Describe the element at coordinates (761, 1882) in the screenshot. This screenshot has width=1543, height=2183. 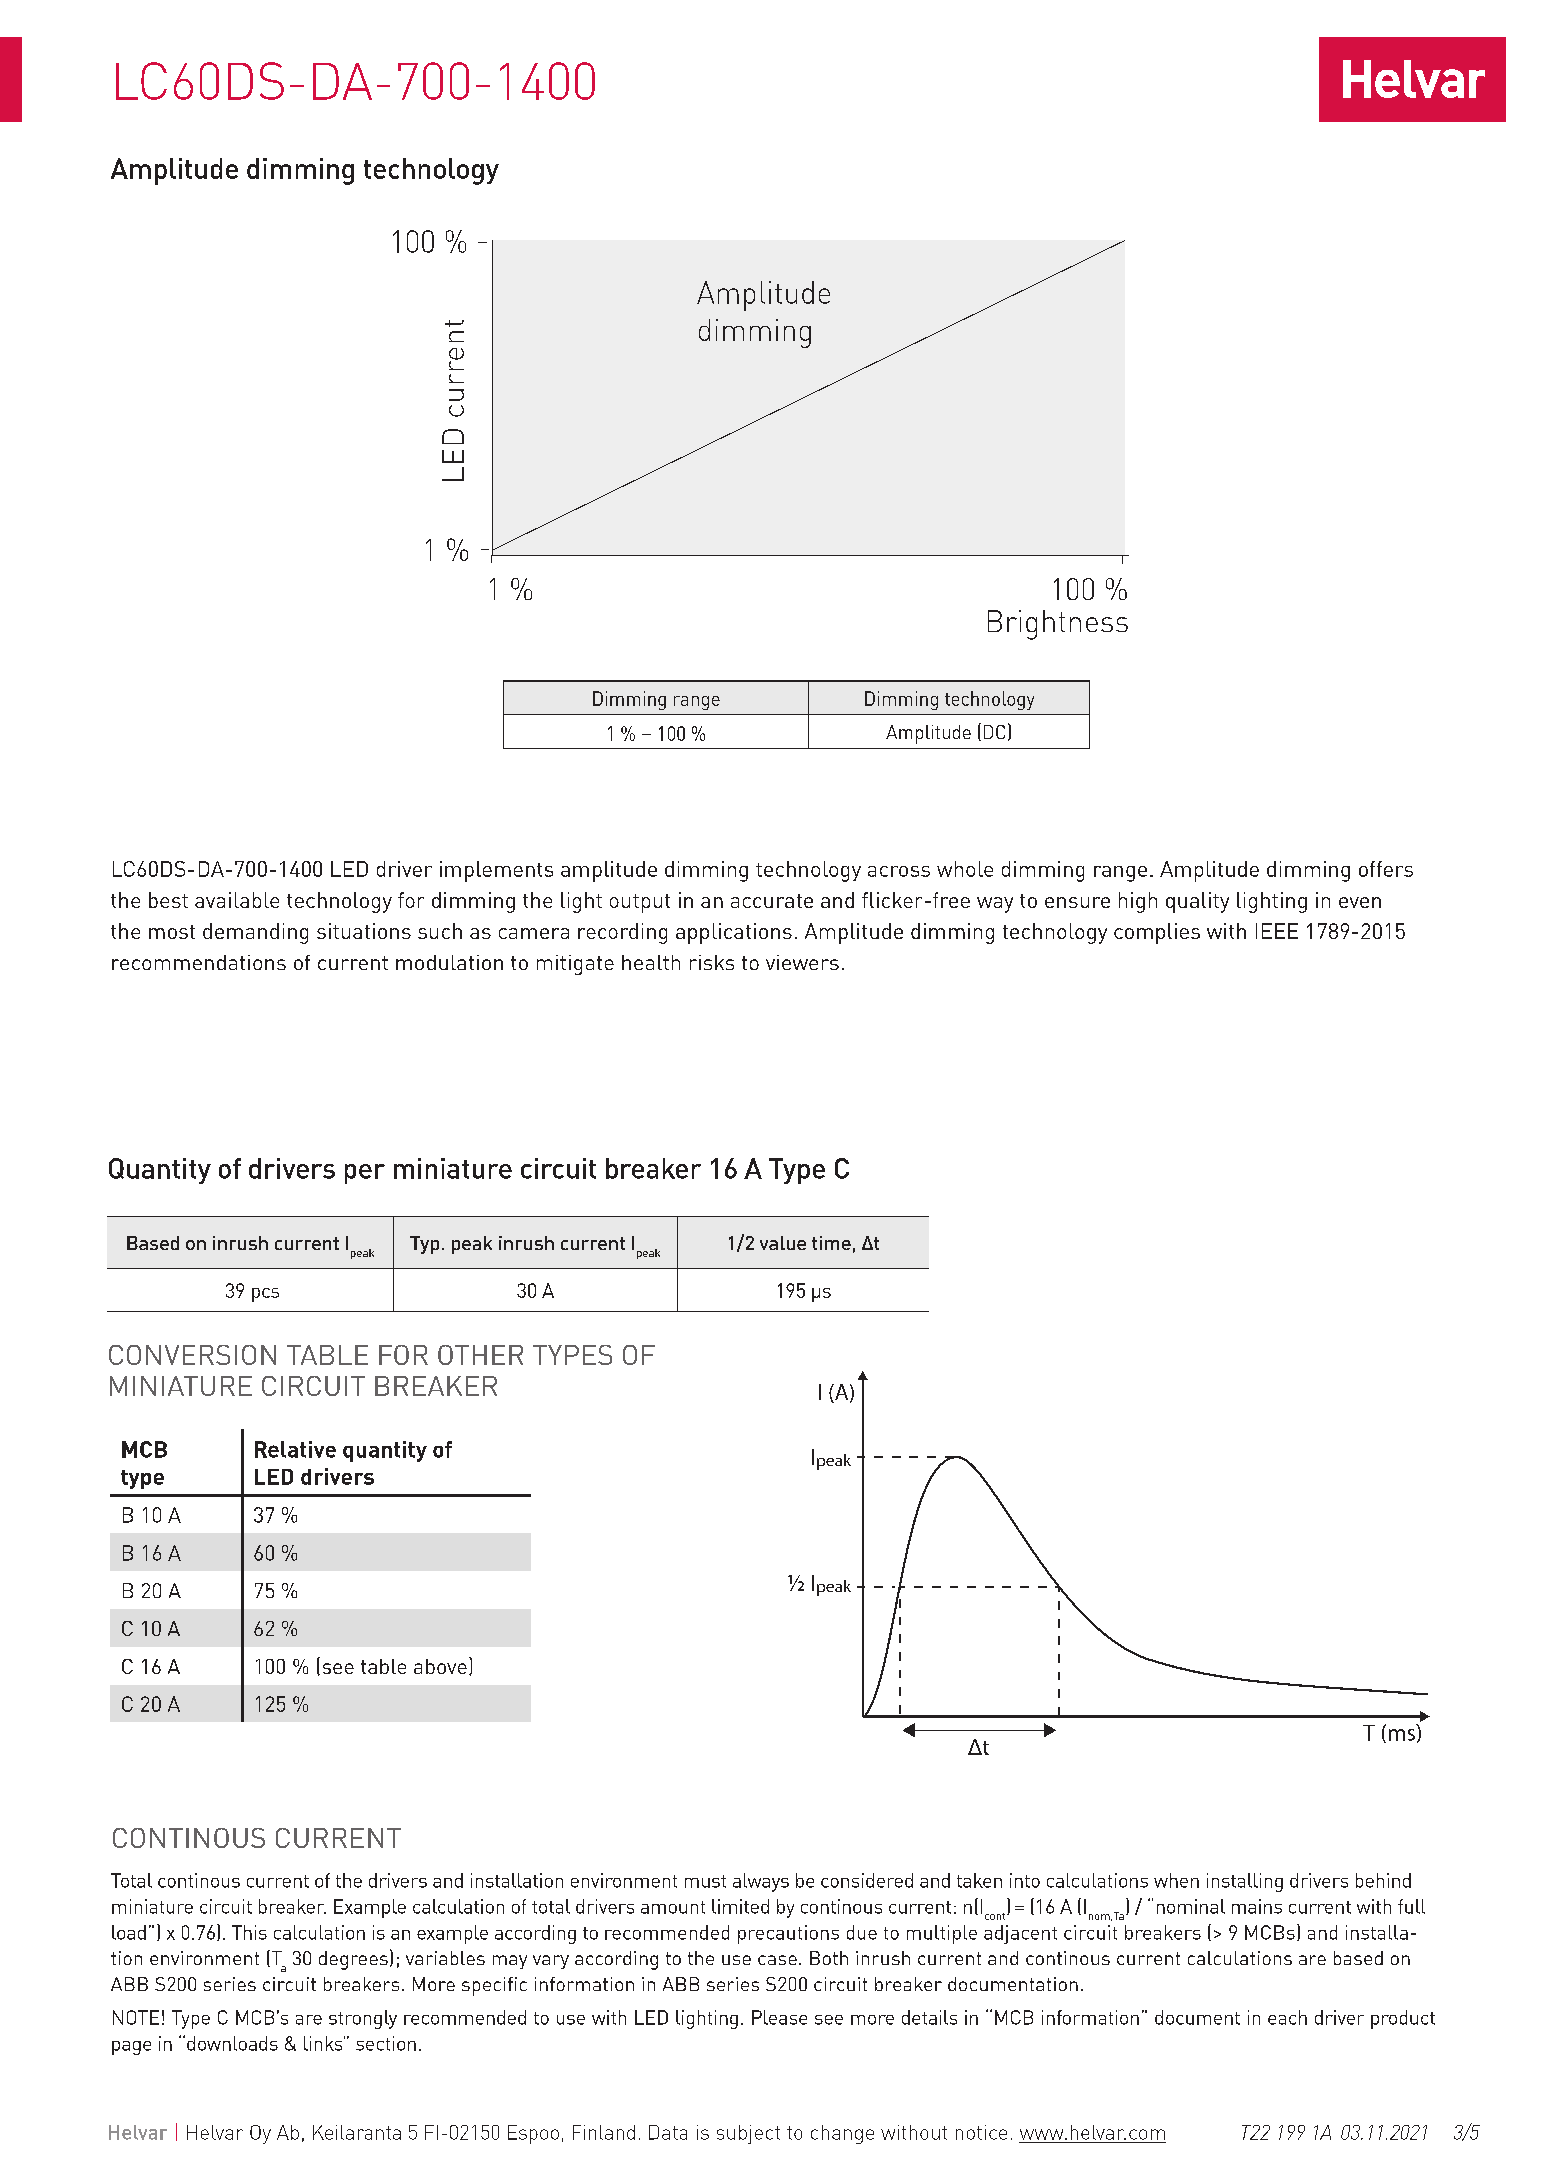
I see `always` at that location.
